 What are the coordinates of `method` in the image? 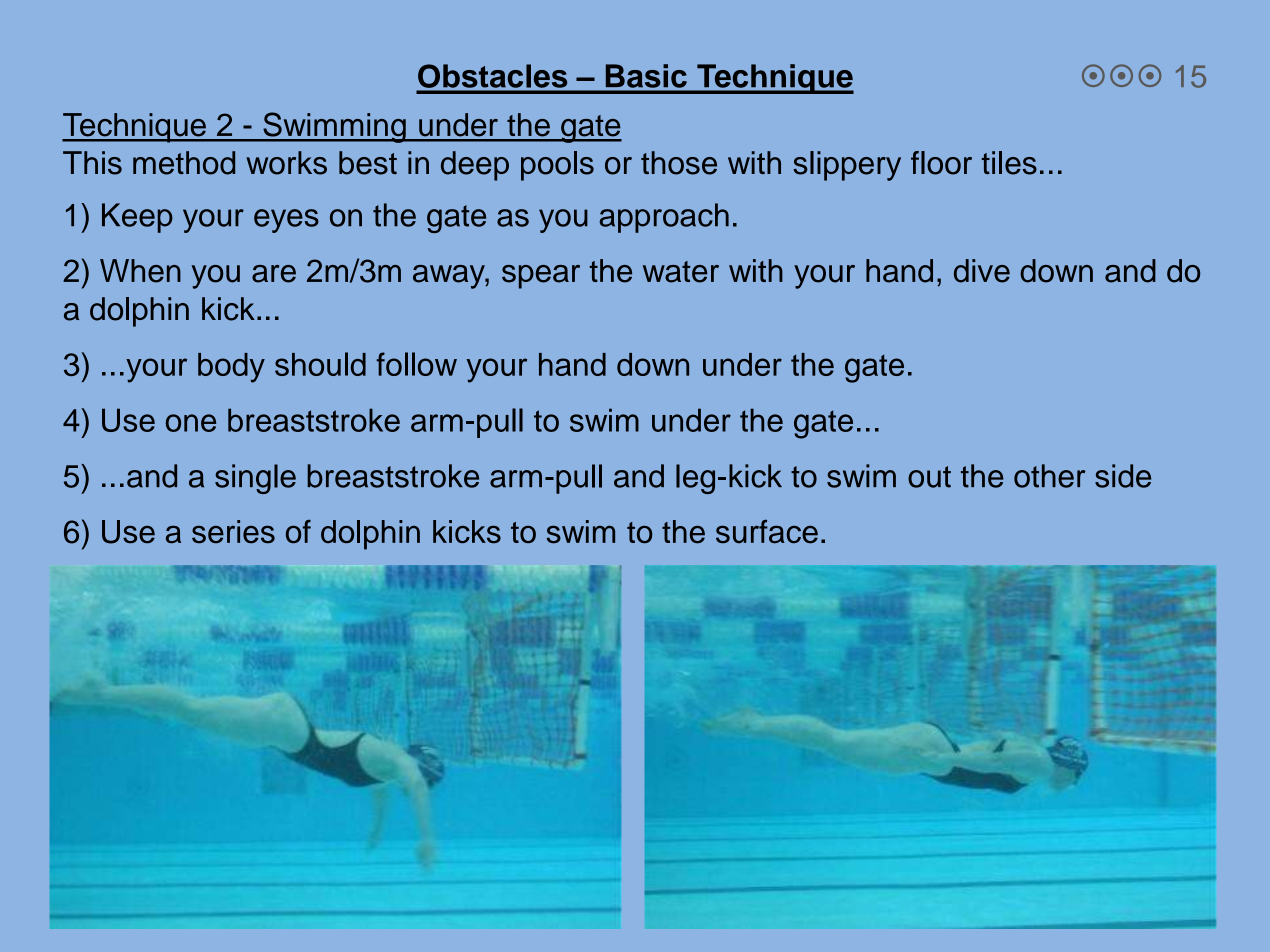 It's located at (184, 163).
